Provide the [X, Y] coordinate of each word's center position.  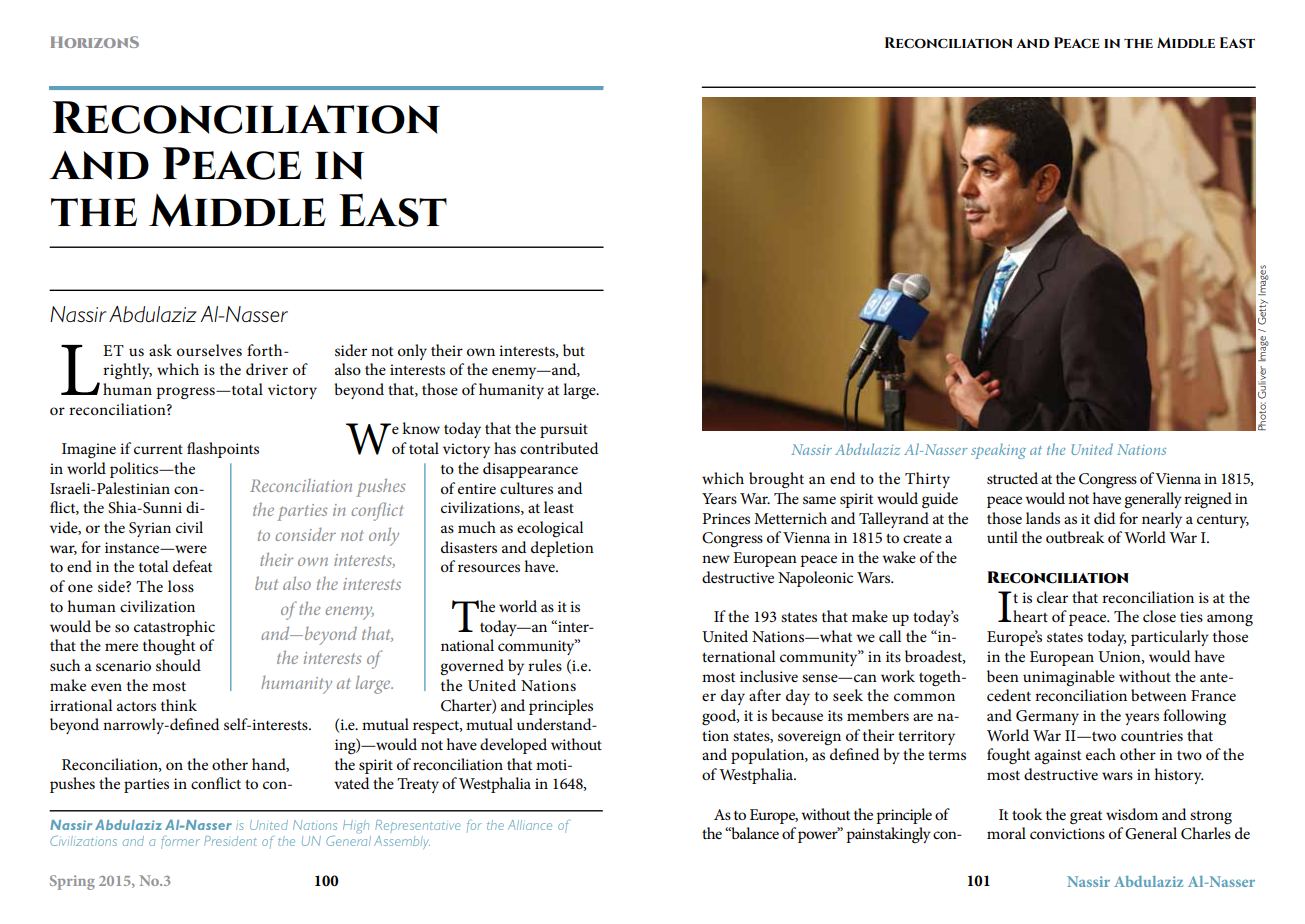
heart [1029, 616]
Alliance [530, 825]
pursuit [564, 430]
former [180, 842]
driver [267, 369]
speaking [998, 451]
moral [1006, 833]
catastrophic [174, 628]
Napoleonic [815, 579]
